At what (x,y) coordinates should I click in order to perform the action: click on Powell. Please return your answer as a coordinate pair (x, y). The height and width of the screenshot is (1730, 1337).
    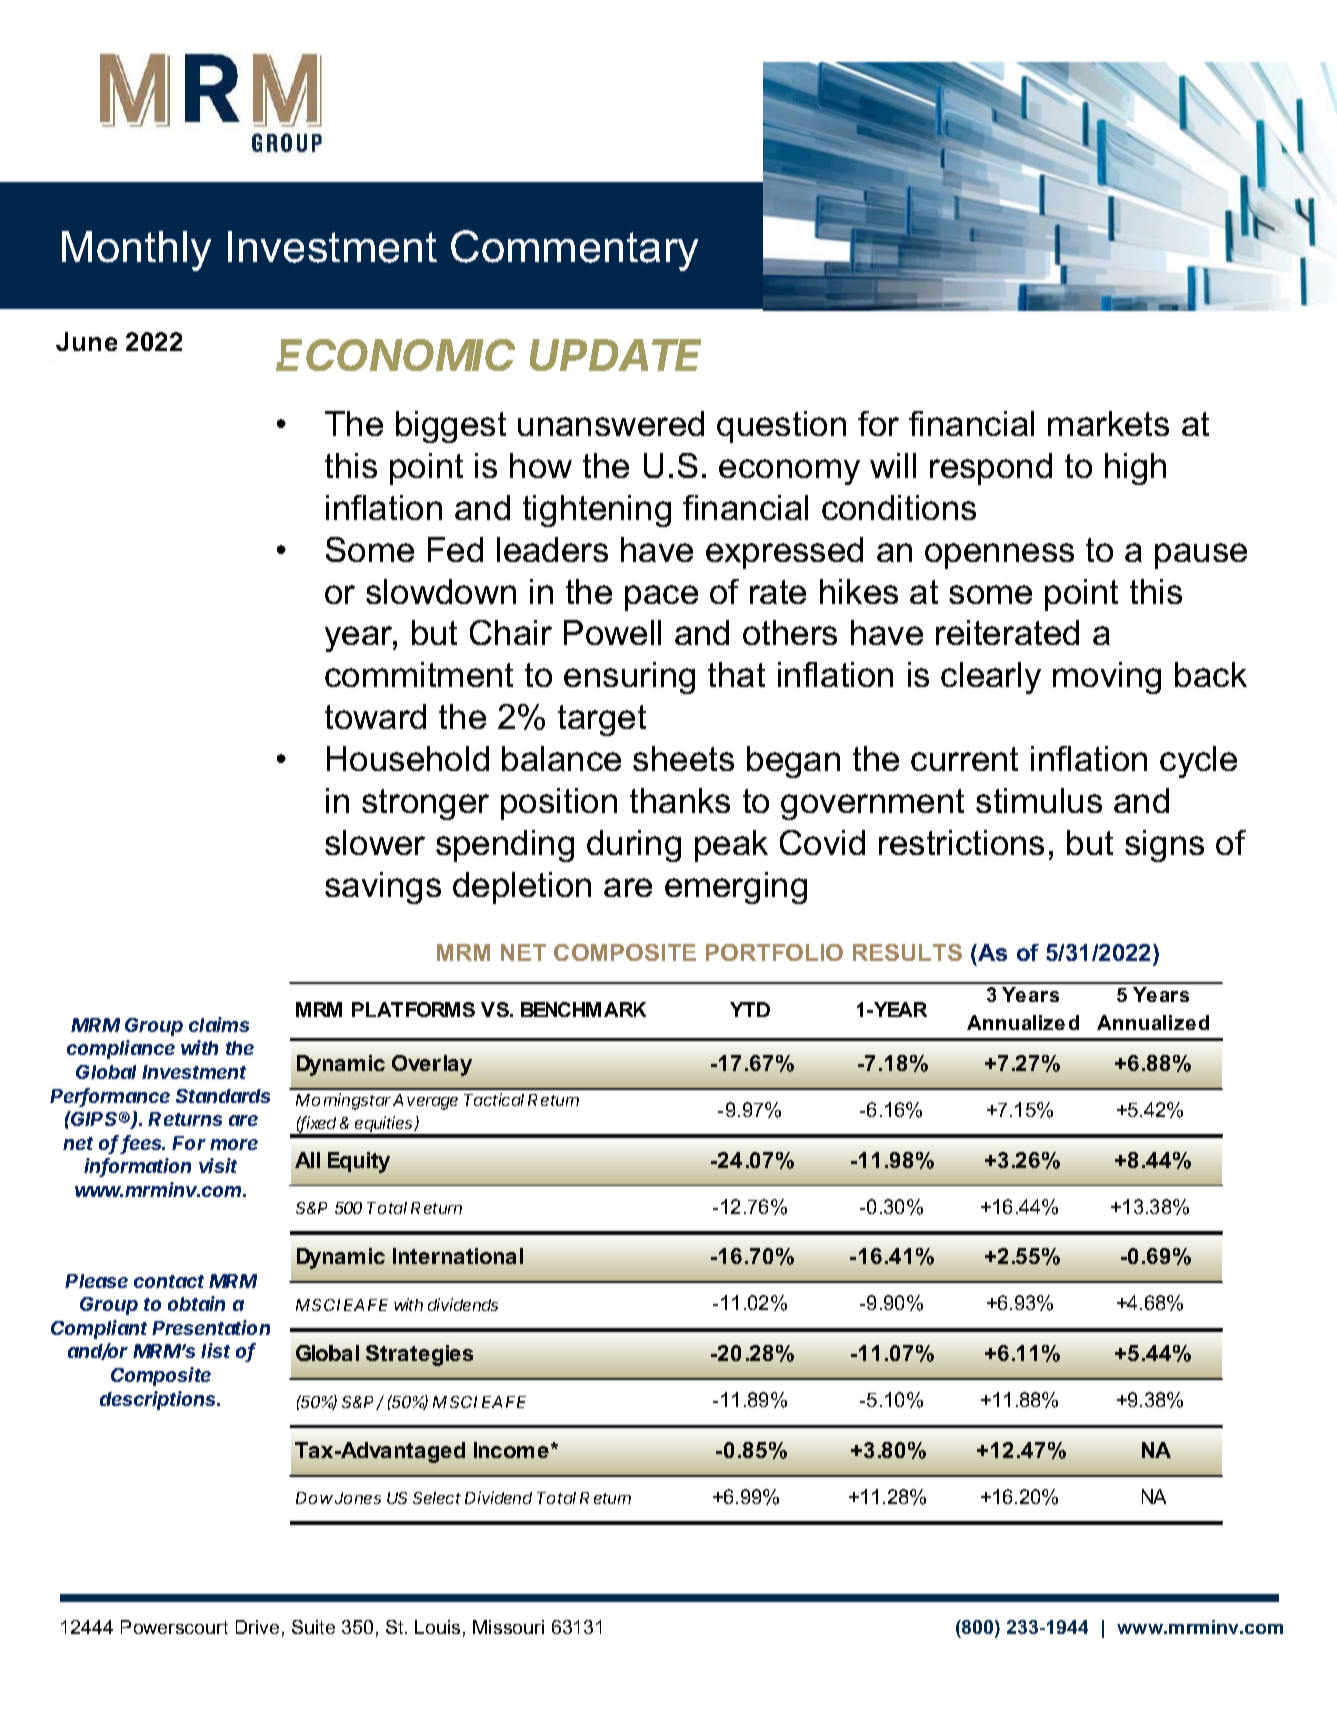
    Looking at the image, I should click on (612, 632).
